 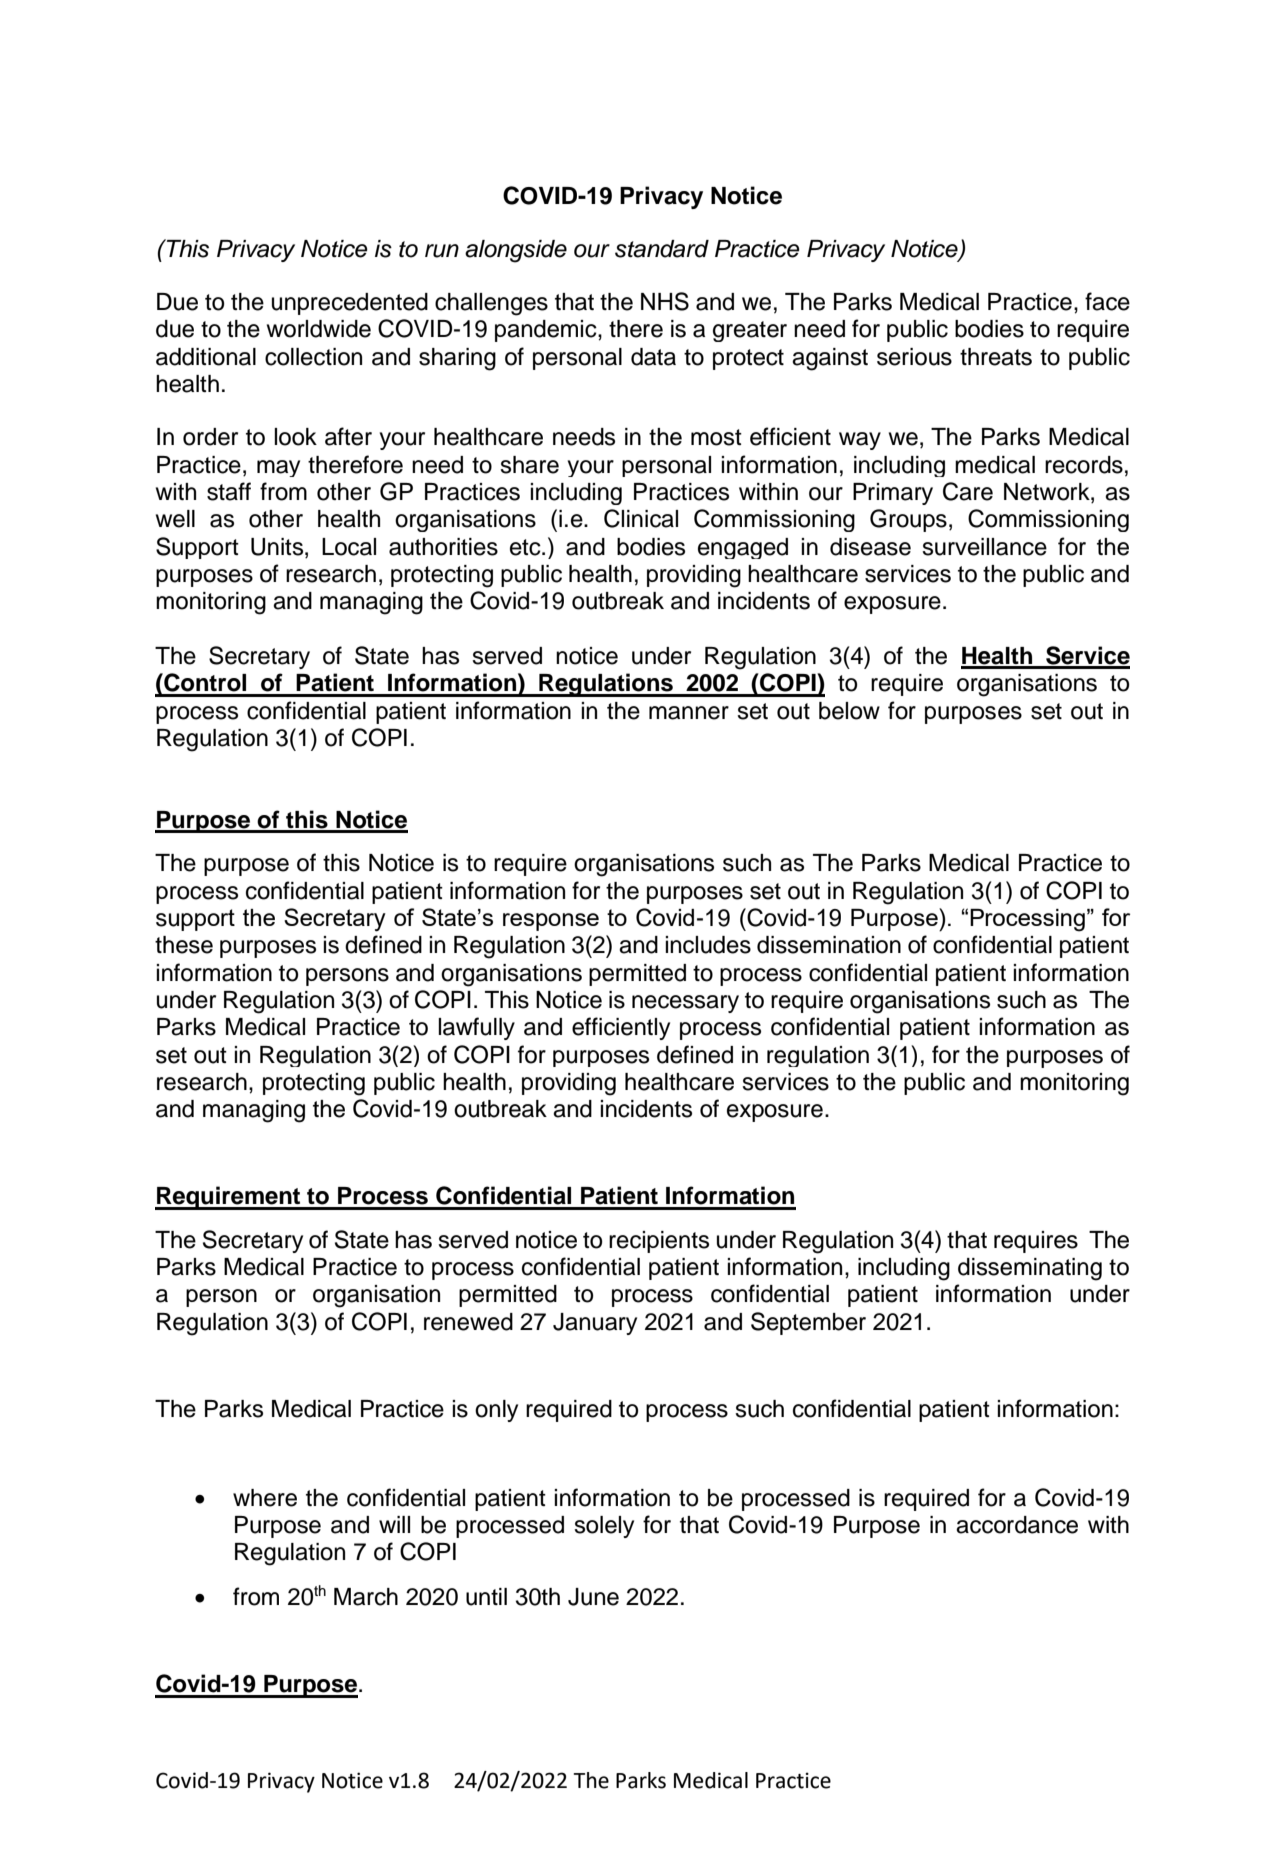 What do you see at coordinates (665, 301) in the page?
I see `NHS` at bounding box center [665, 301].
